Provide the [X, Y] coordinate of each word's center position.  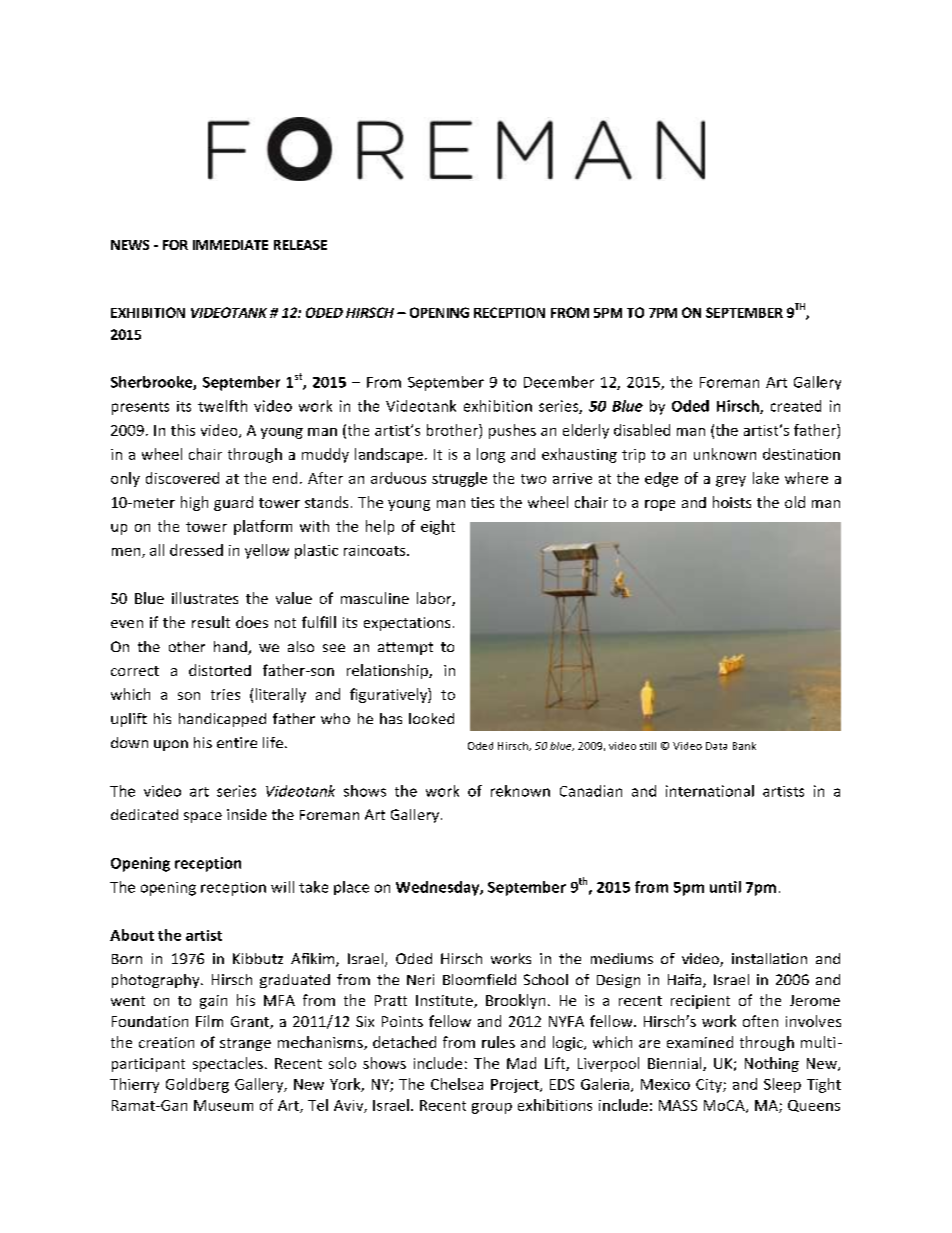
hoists [732, 502]
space [203, 817]
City [710, 1086]
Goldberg [197, 1085]
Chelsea [457, 1084]
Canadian [591, 791]
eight [438, 527]
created [796, 406]
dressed [196, 550]
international [710, 791]
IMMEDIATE [230, 245]
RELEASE [300, 245]
